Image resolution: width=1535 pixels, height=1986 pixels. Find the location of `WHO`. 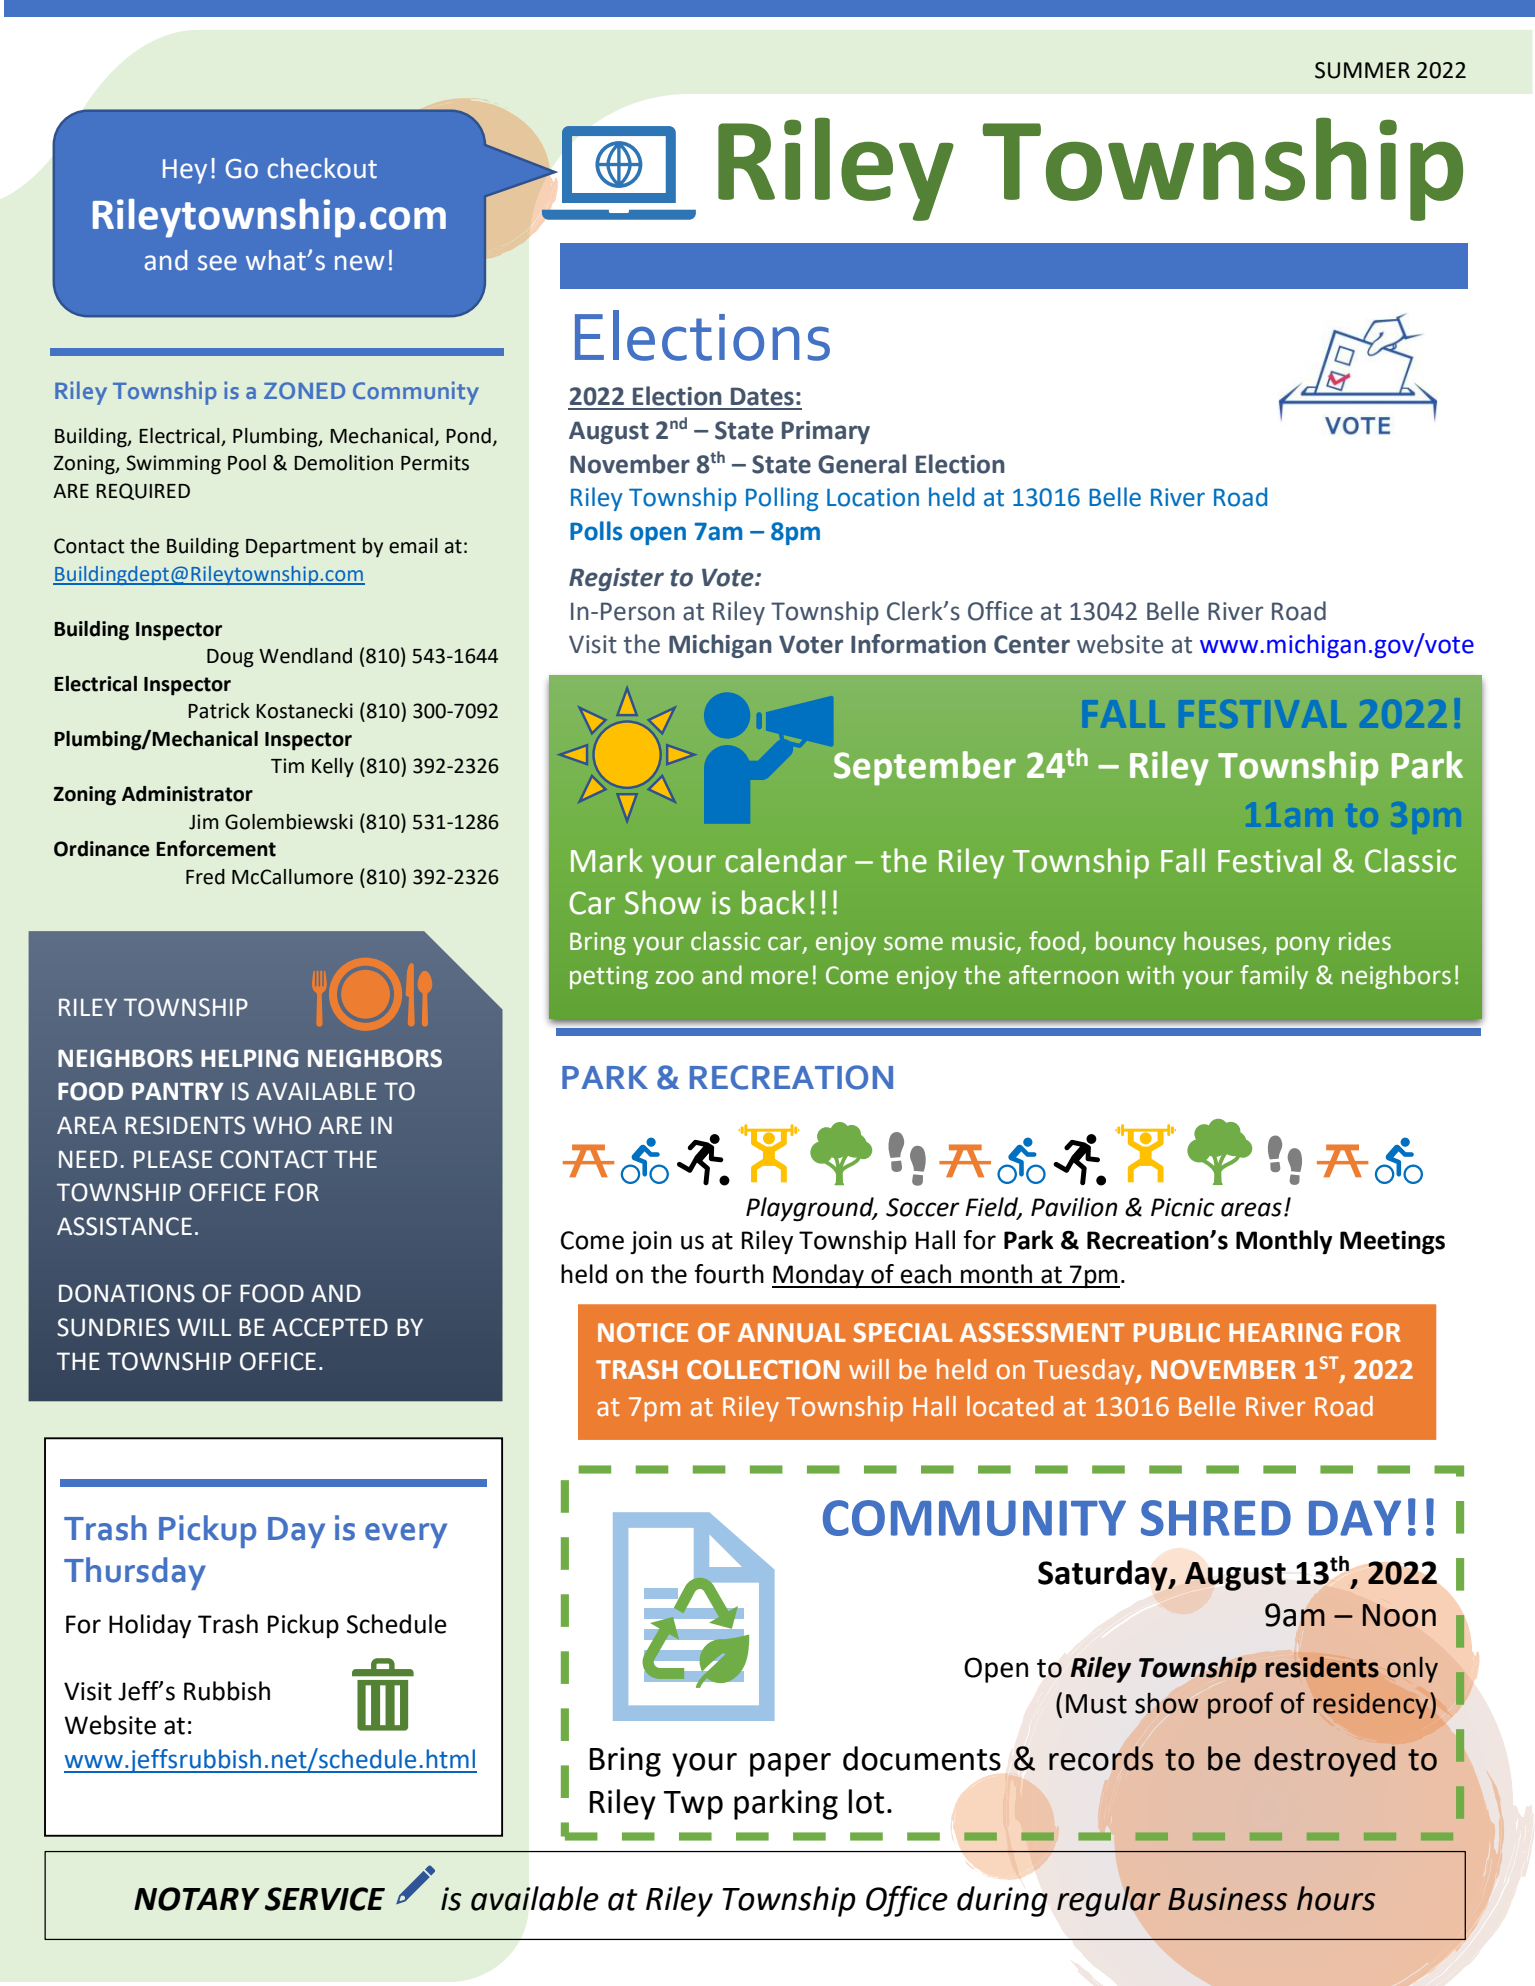

WHO is located at coordinates (282, 1125).
